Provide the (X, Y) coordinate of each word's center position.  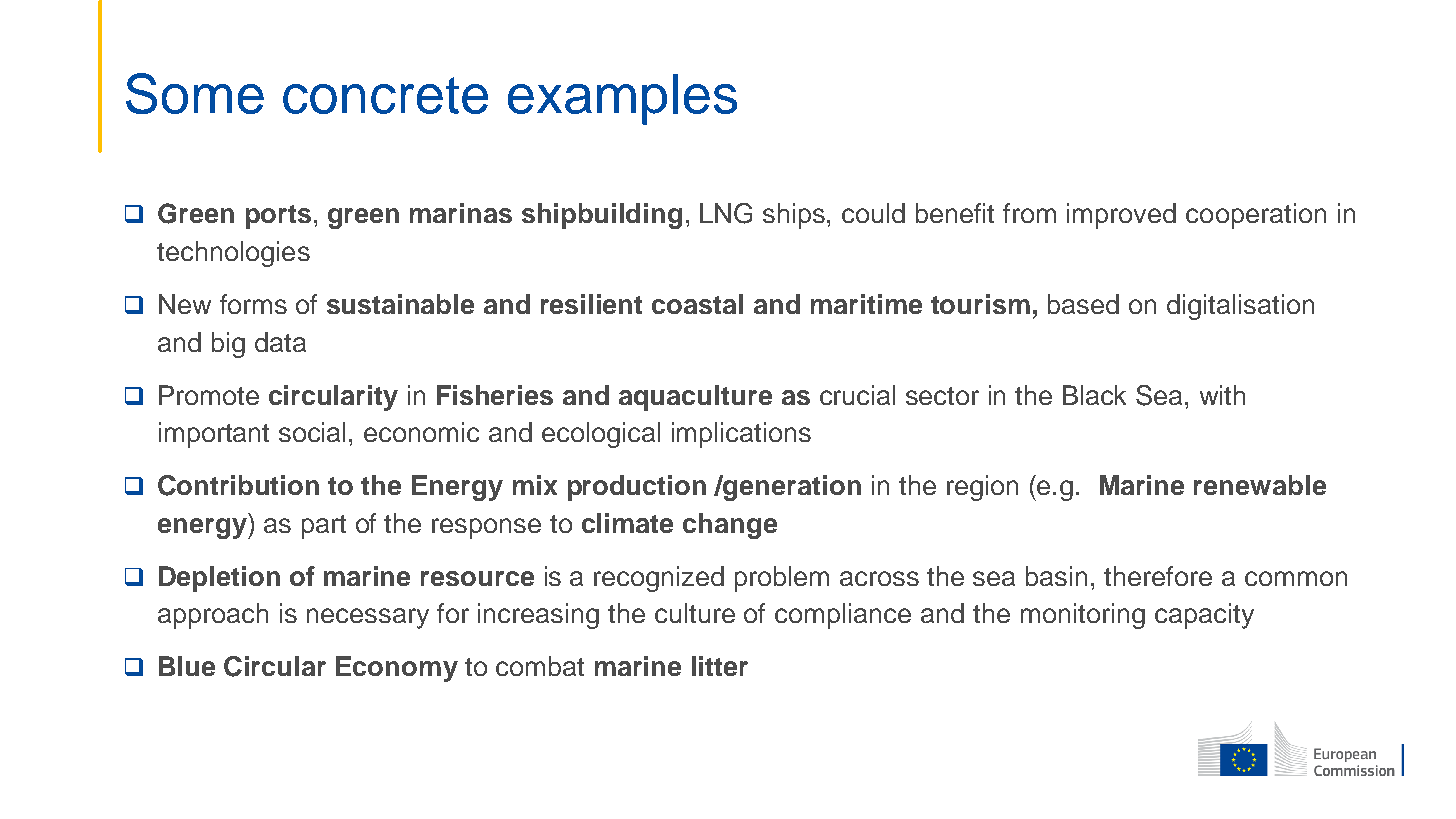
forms (253, 304)
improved (1121, 216)
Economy (397, 669)
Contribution (238, 485)
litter (720, 666)
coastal (697, 304)
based (1083, 304)
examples (622, 99)
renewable (1260, 485)
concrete (385, 95)
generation (791, 488)
